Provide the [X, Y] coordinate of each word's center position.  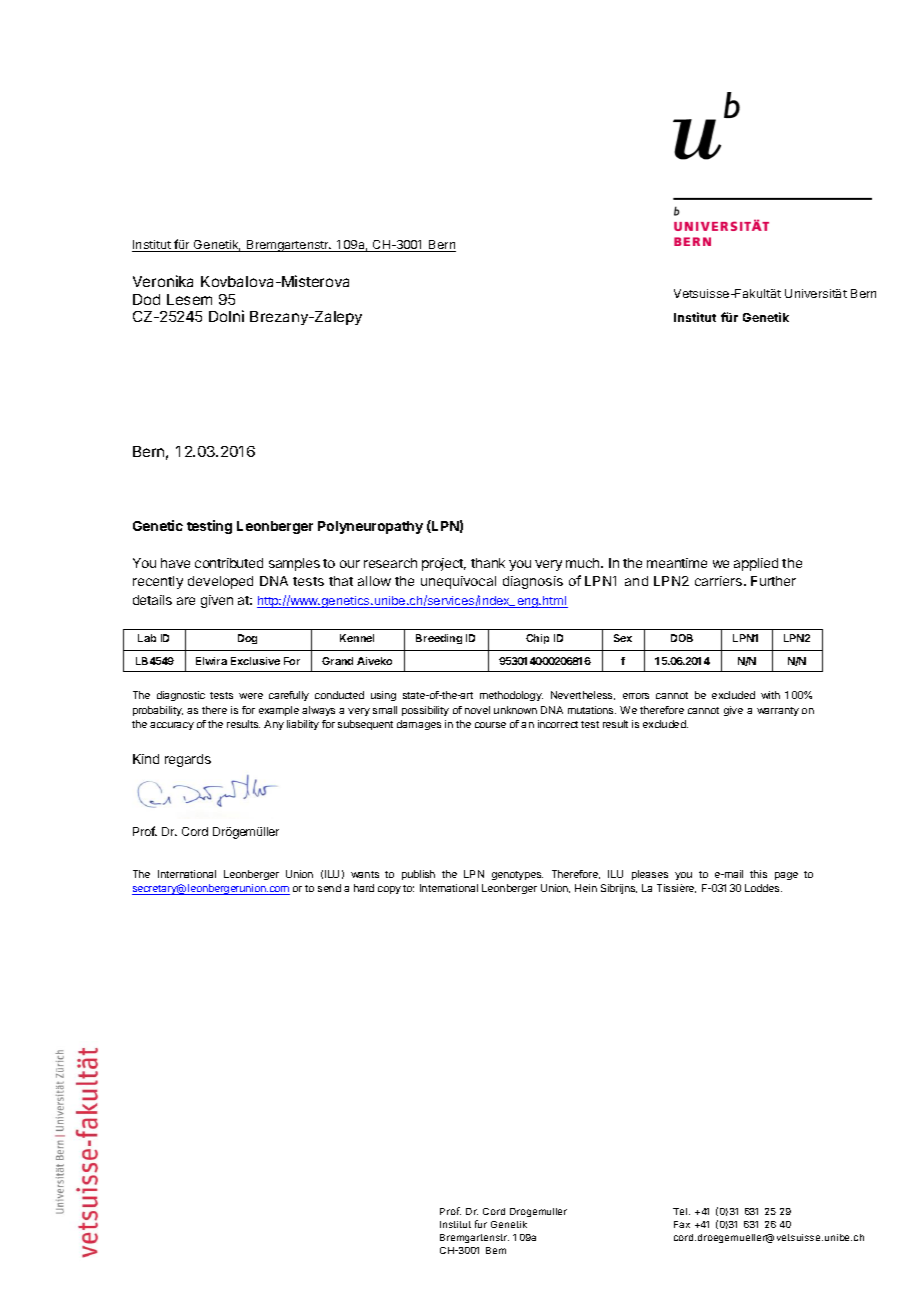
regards [188, 760]
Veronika [163, 281]
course [490, 725]
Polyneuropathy [370, 527]
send [329, 888]
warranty [778, 711]
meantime [677, 563]
